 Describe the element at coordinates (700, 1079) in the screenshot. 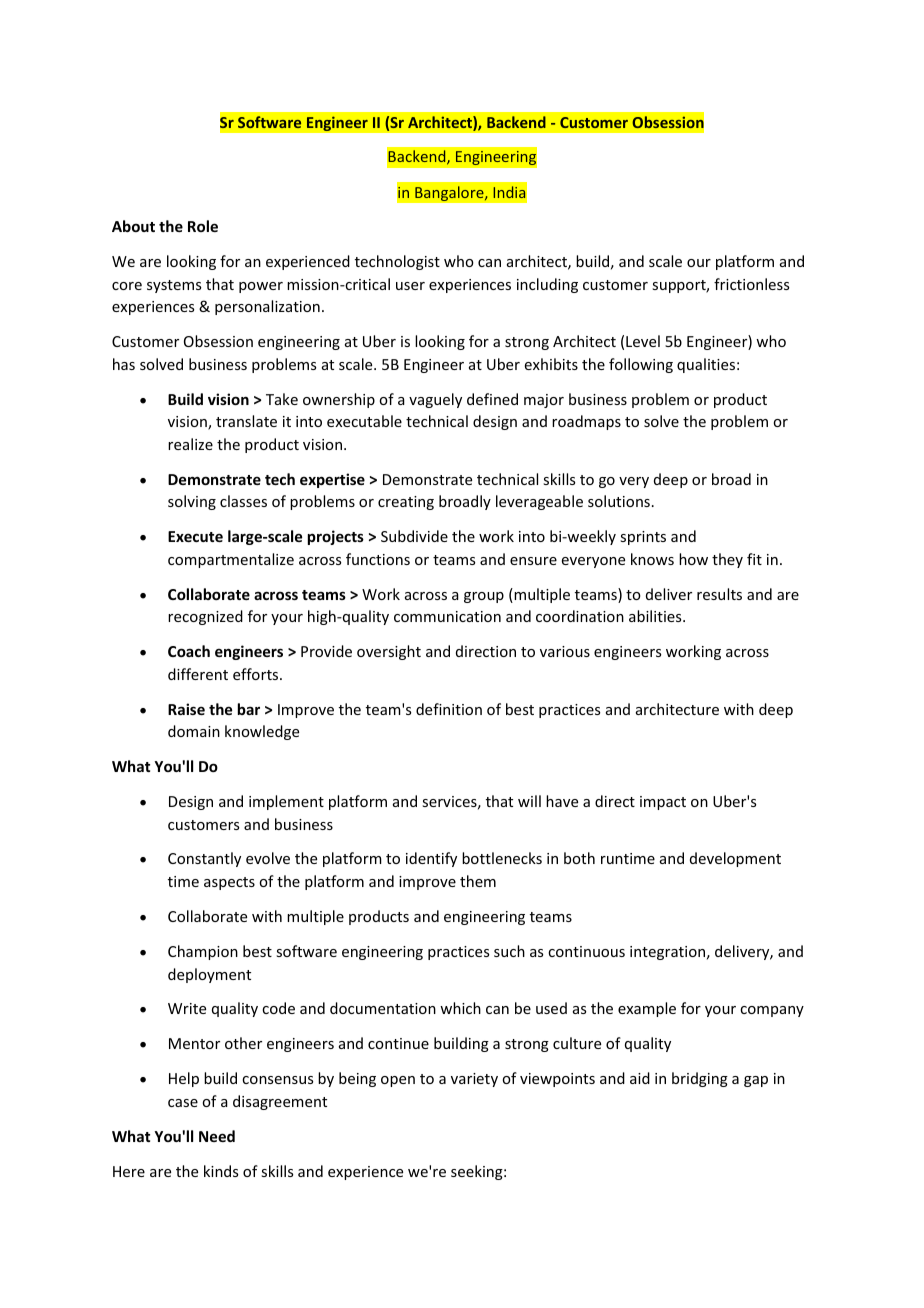

I see `bridging` at that location.
